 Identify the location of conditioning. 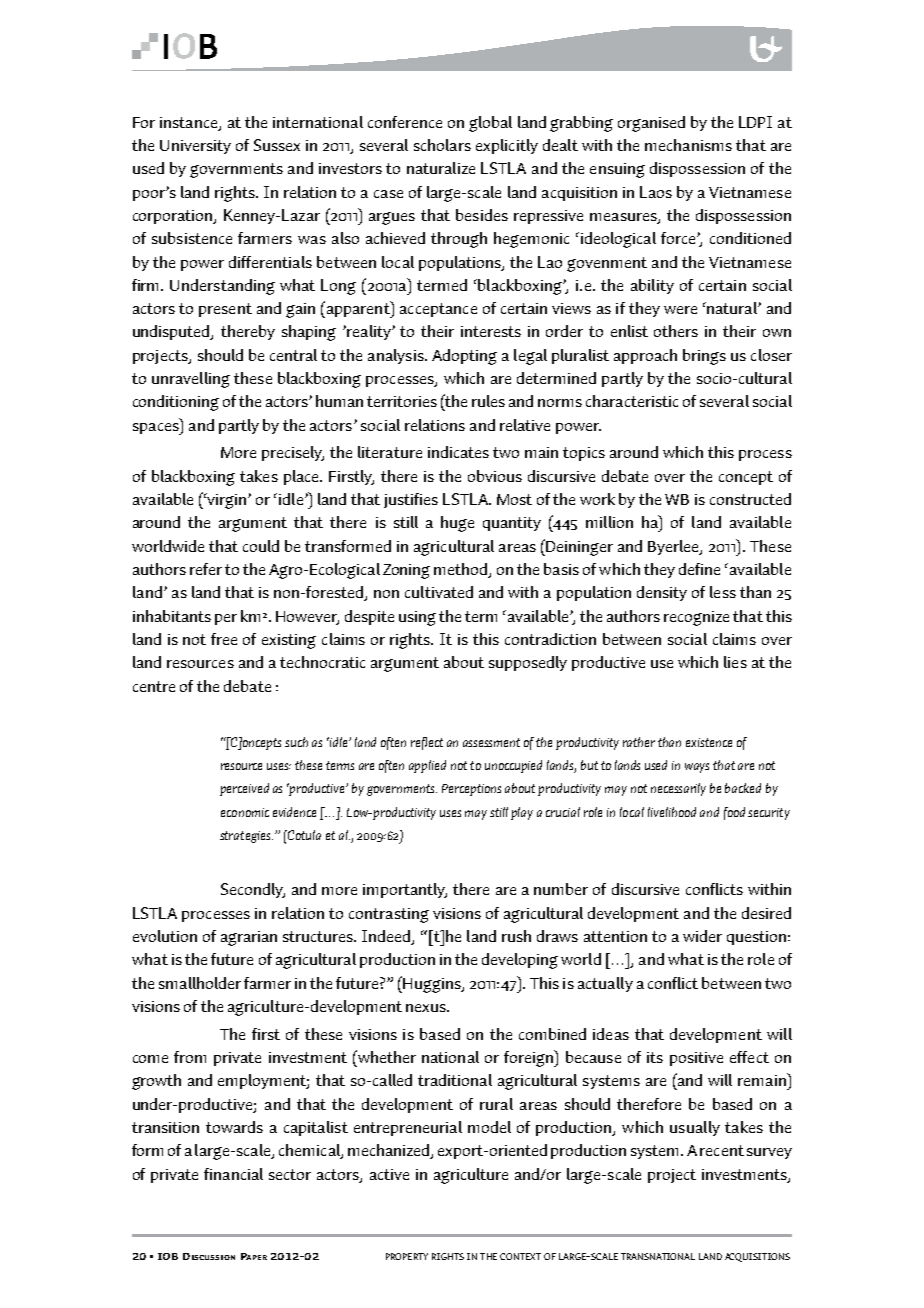
(176, 403).
